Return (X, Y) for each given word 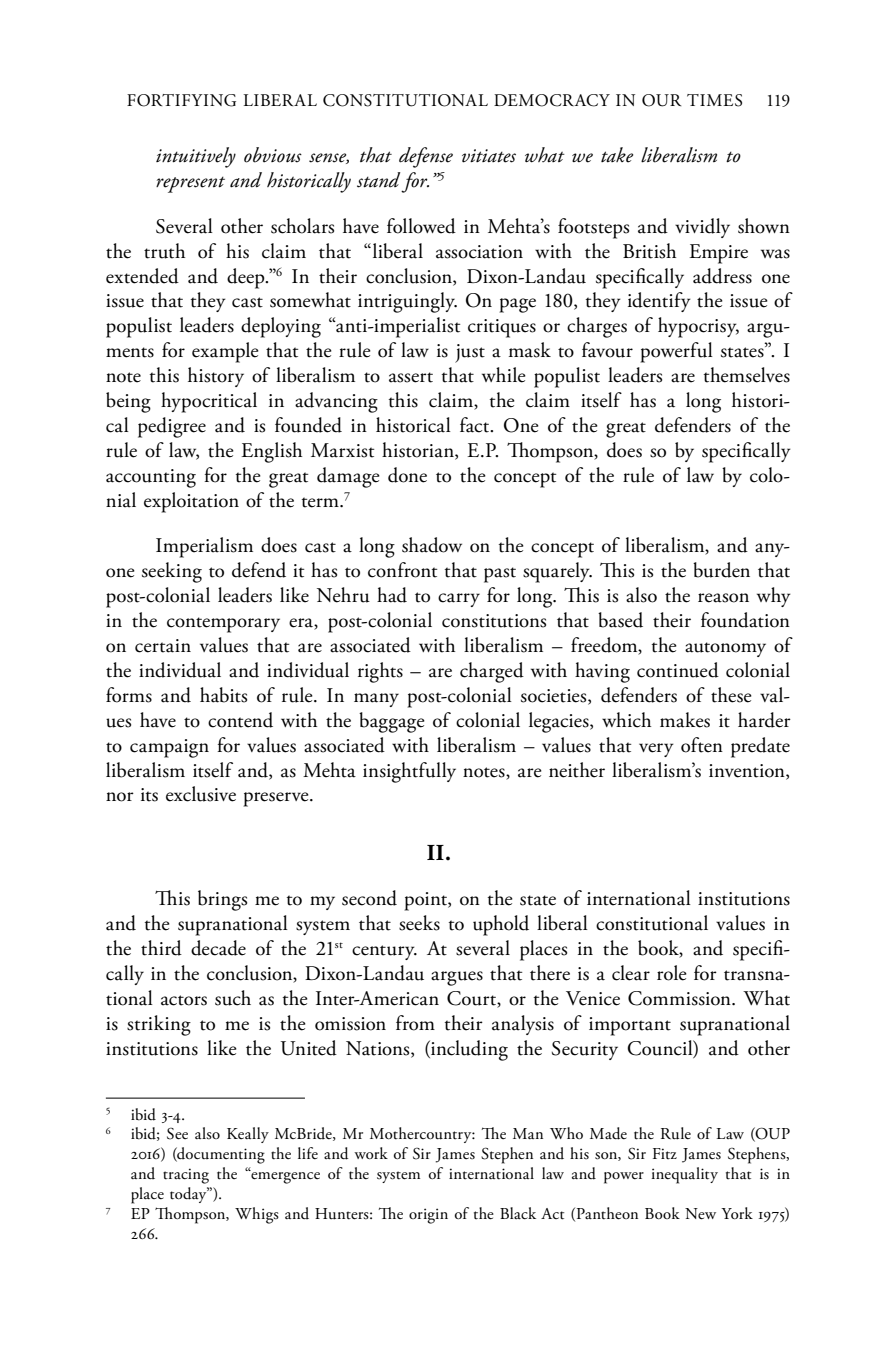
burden (721, 570)
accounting (151, 478)
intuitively (196, 157)
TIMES (714, 100)
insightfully (409, 772)
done (407, 475)
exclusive (201, 794)
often (702, 745)
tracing (186, 1176)
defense (426, 157)
